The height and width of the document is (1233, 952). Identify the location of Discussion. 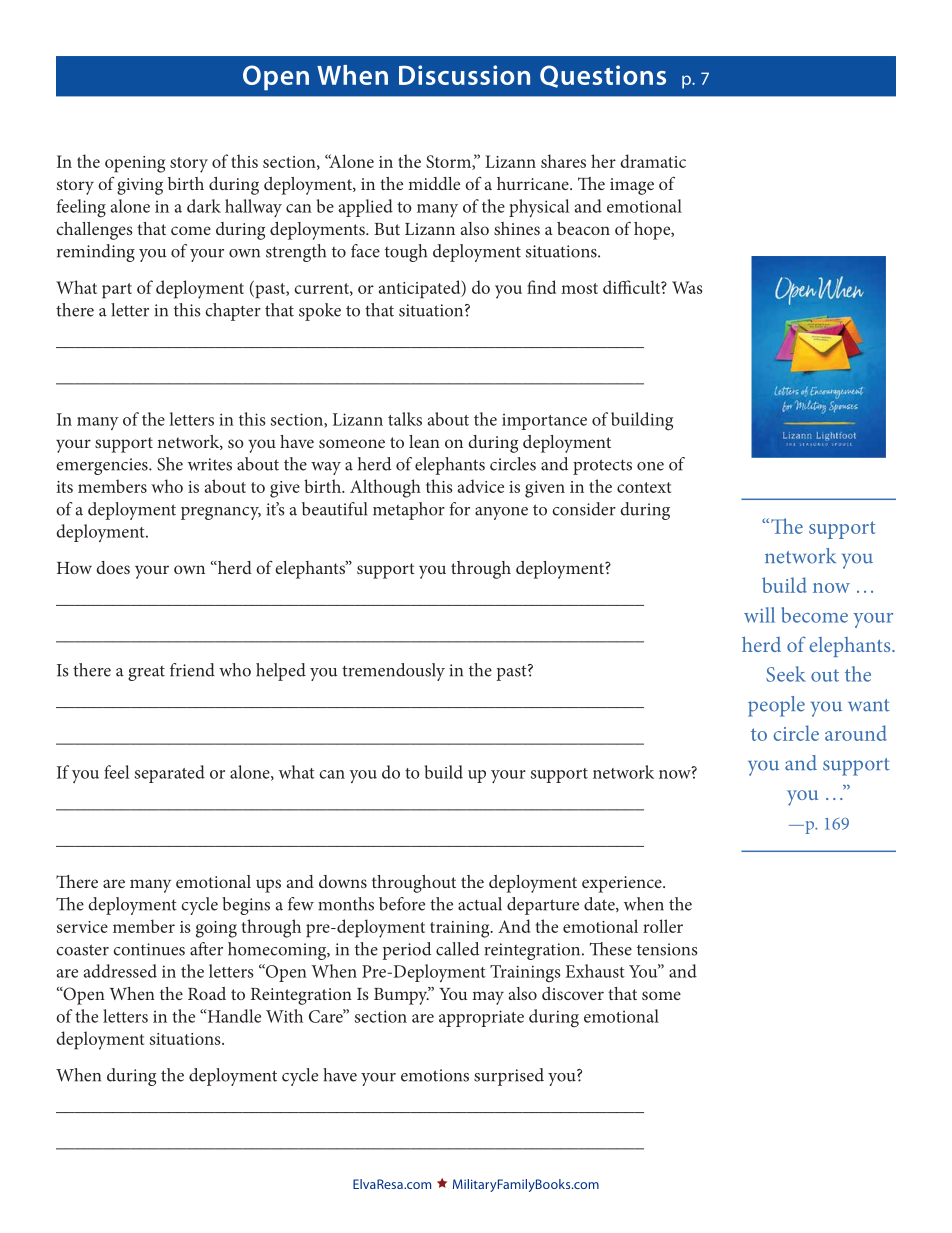
(464, 75).
